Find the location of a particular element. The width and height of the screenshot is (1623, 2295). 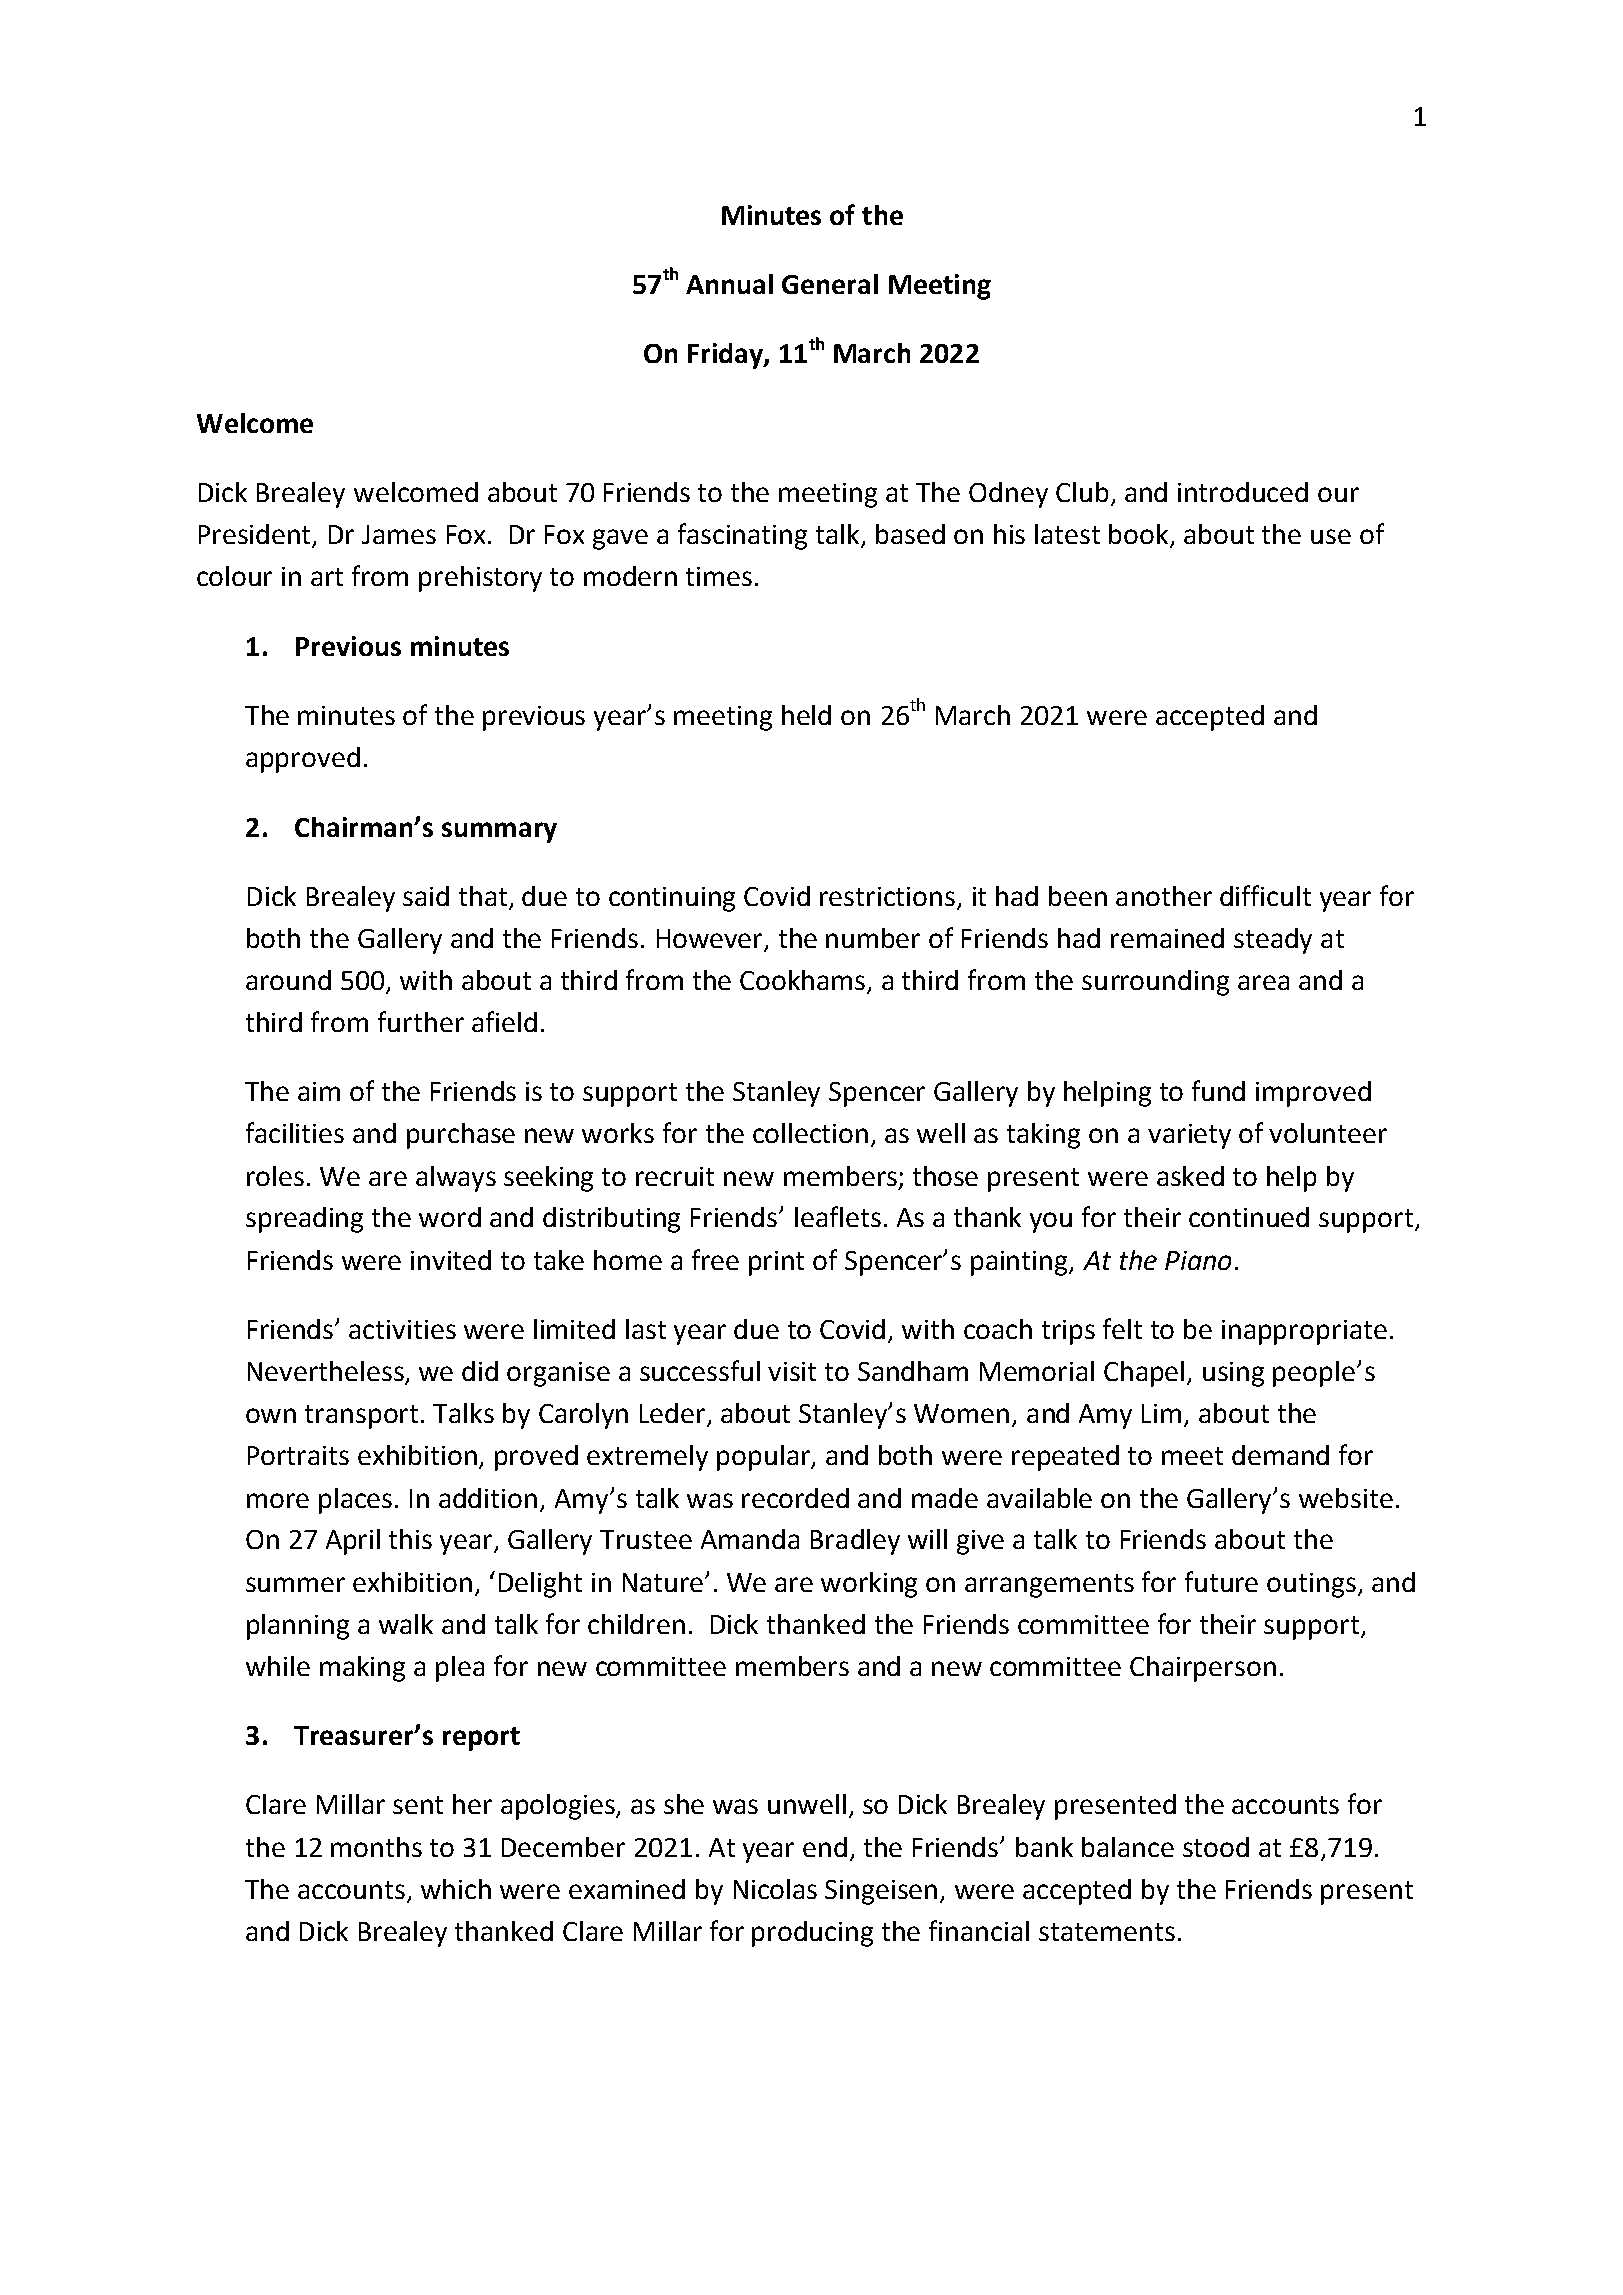

General is located at coordinates (830, 284).
